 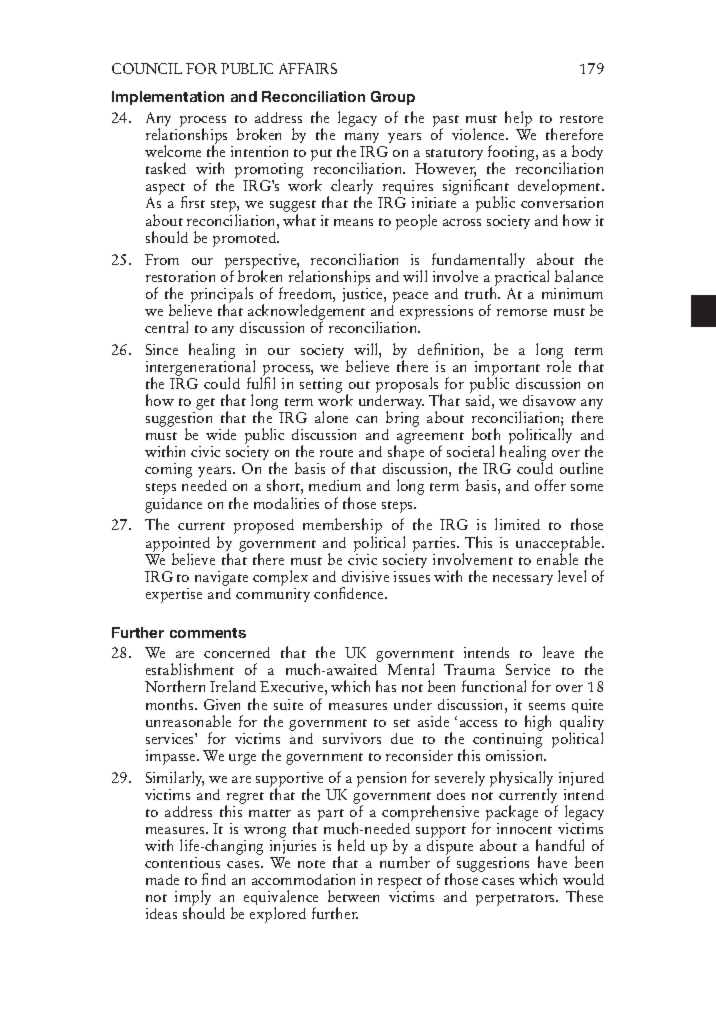 I want to click on restoration, so click(x=180, y=276).
